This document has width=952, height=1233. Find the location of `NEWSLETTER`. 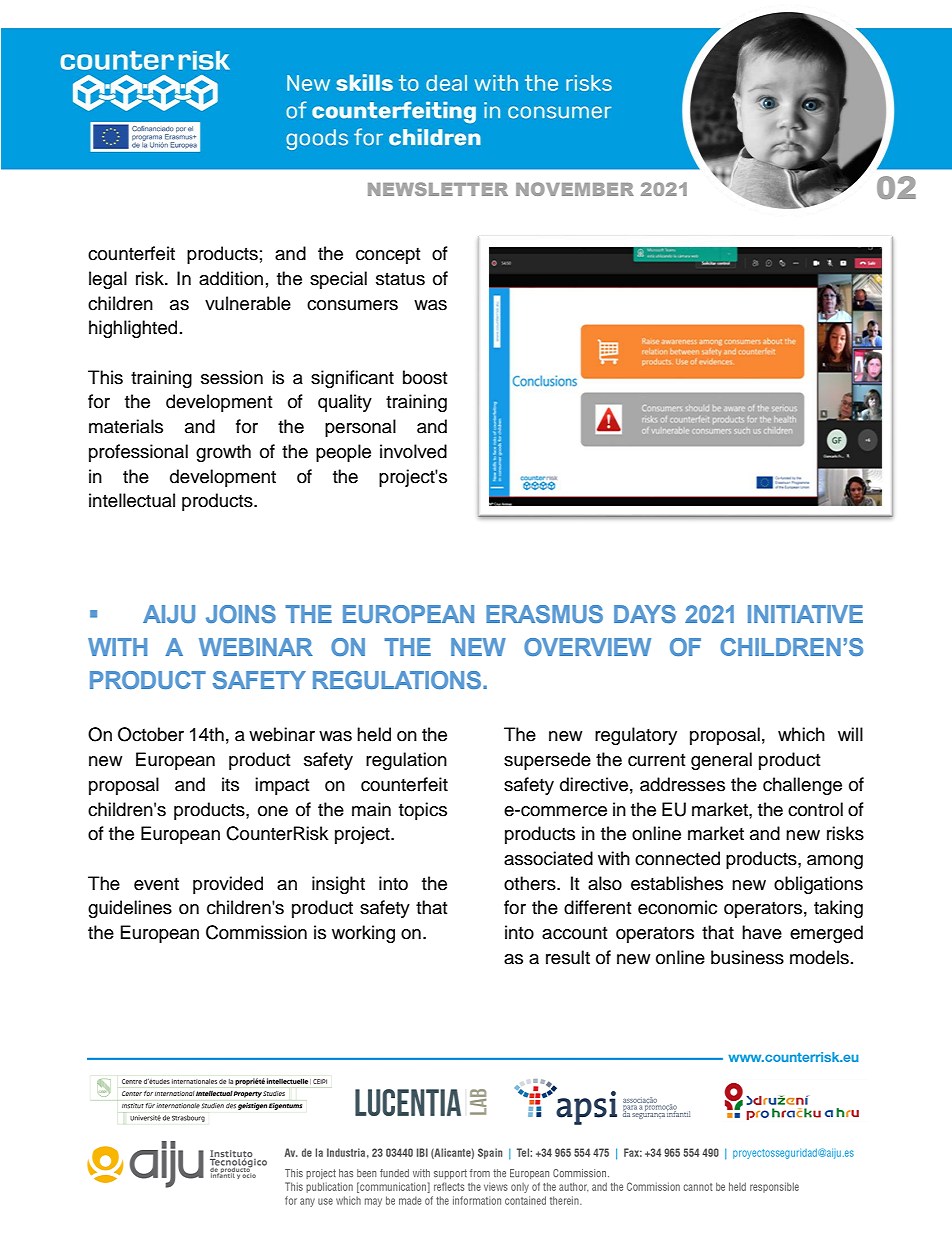

NEWSLETTER is located at coordinates (438, 189).
